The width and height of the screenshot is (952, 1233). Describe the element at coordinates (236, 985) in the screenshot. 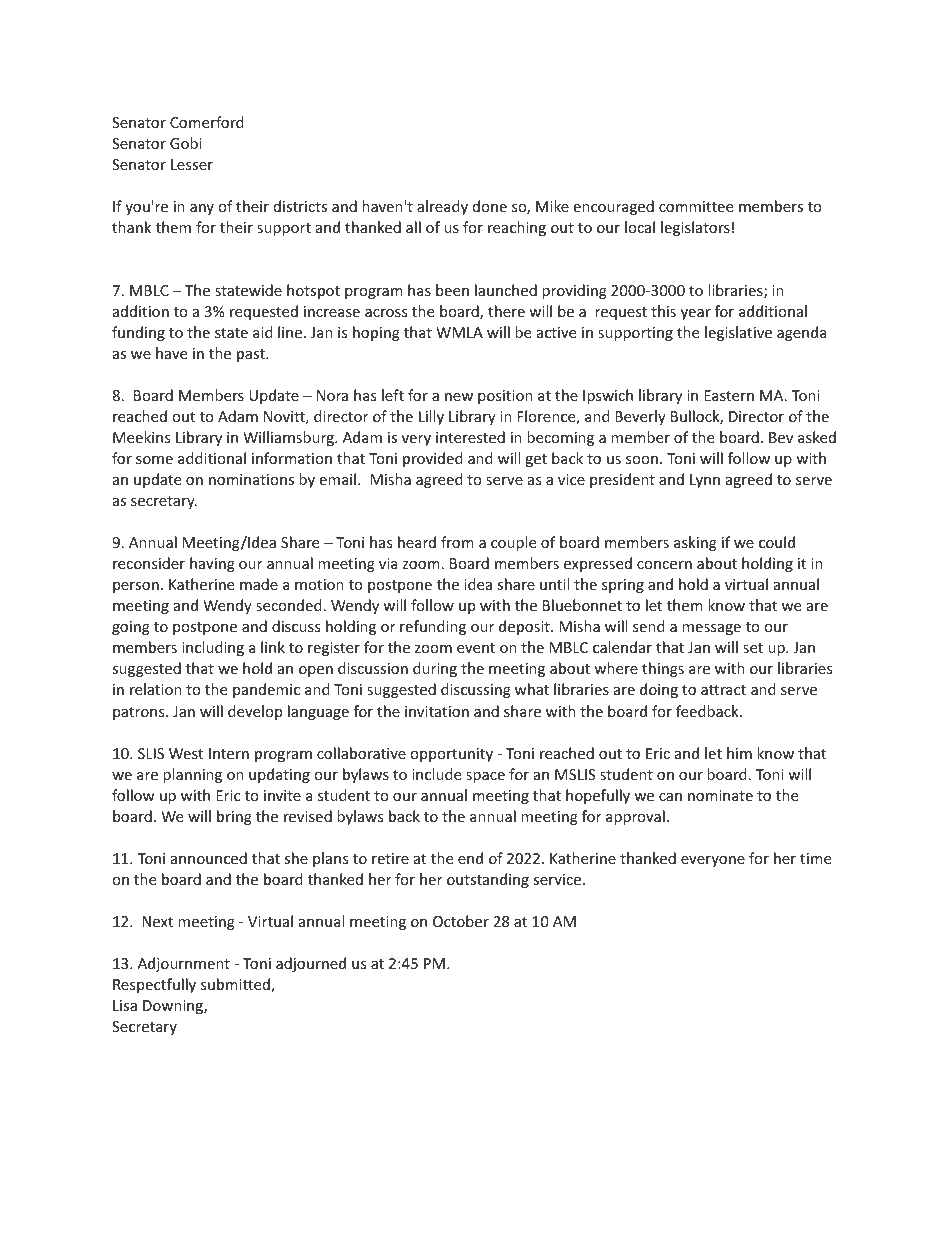

I see `submitted` at that location.
